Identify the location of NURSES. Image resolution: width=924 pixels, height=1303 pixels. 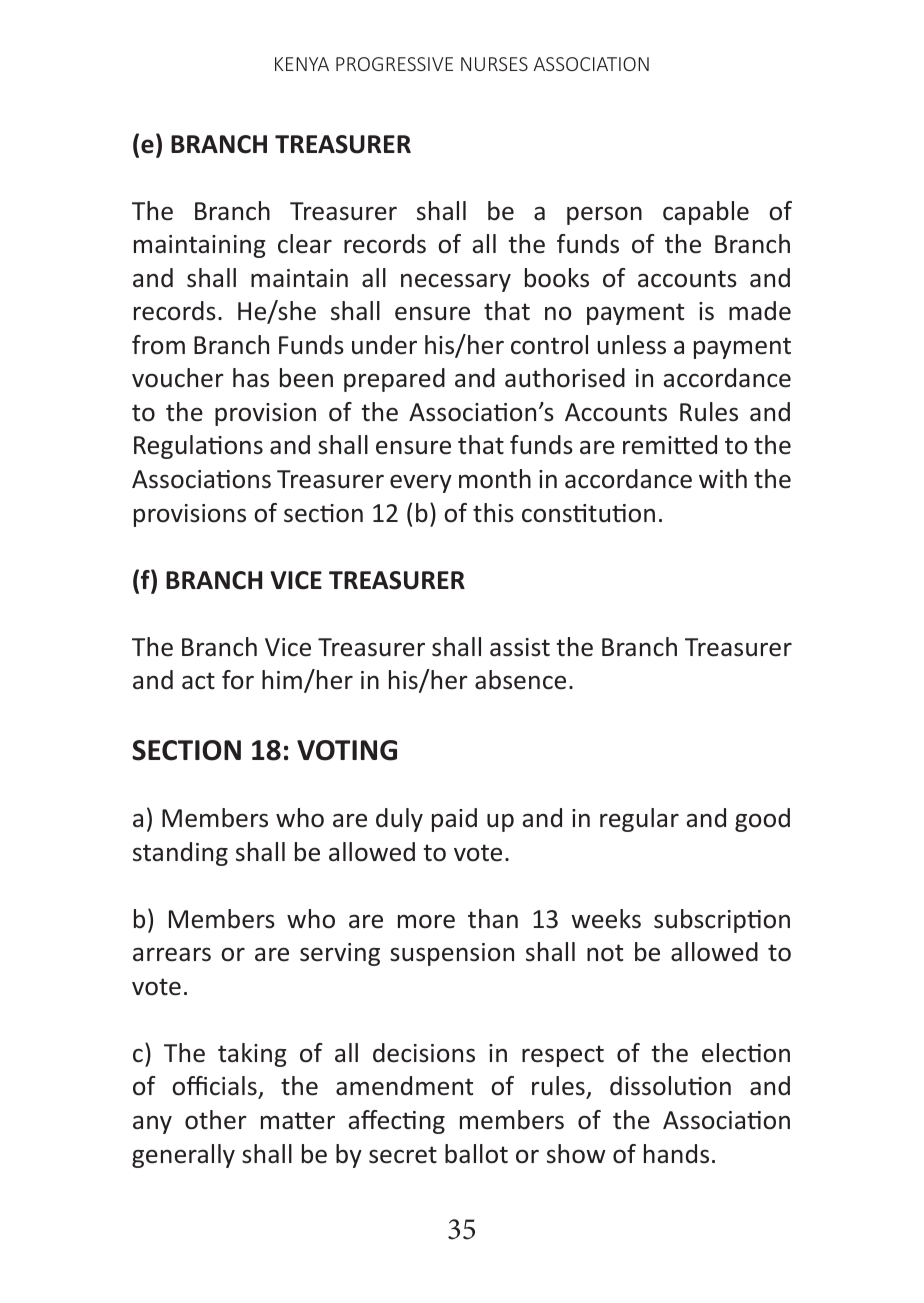
(494, 64).
